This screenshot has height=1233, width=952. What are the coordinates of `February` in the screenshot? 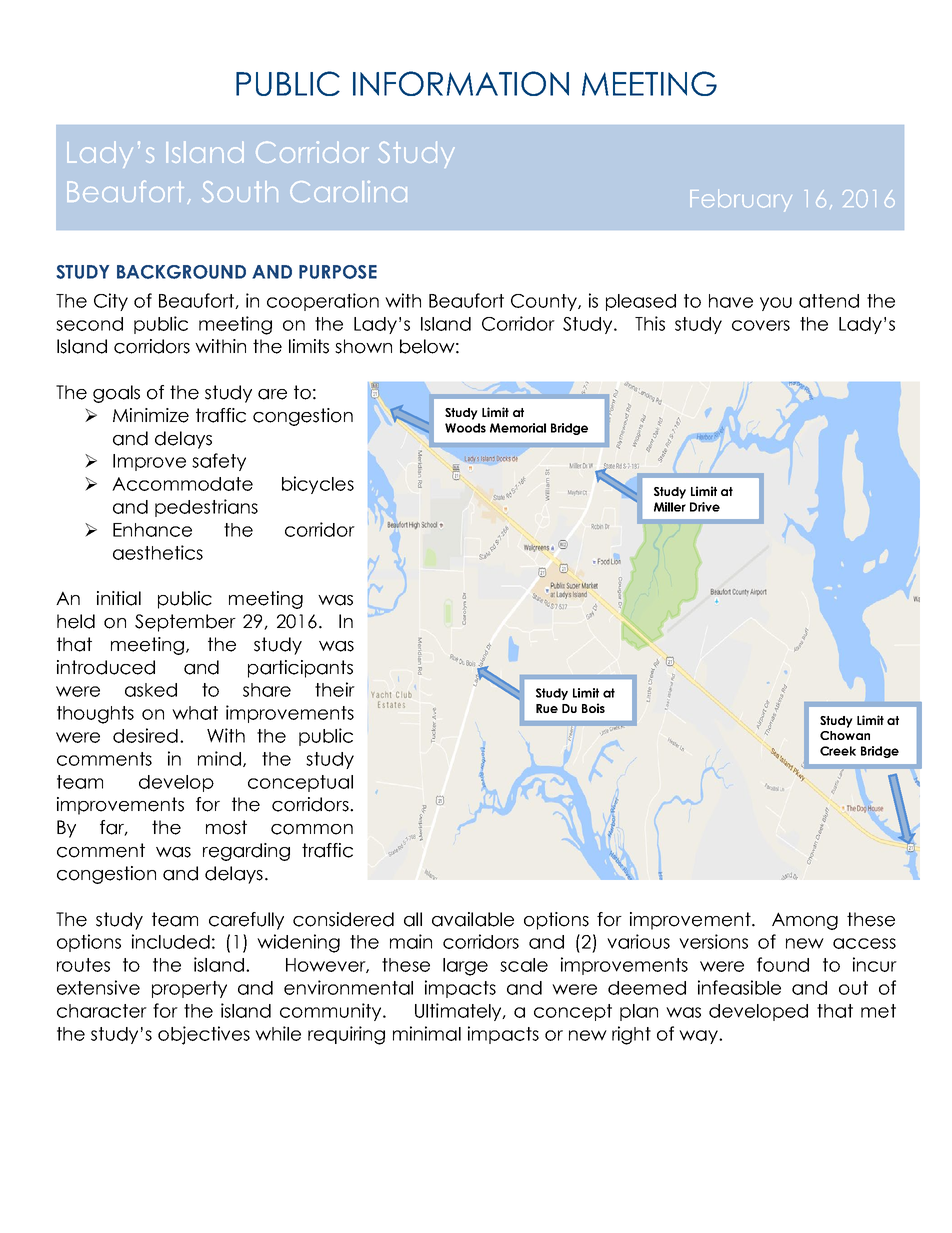 It's located at (741, 200).
